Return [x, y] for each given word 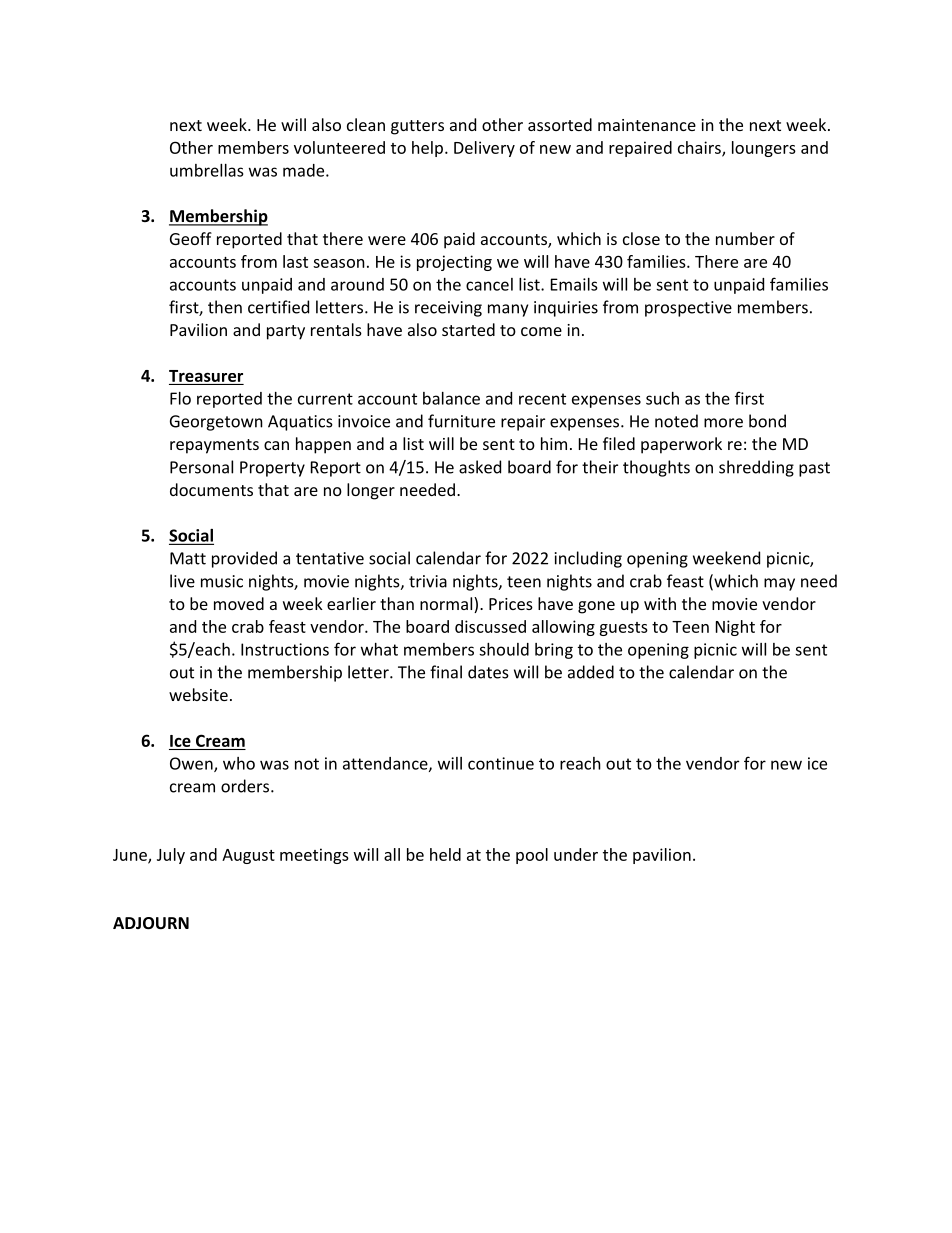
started [468, 329]
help [429, 149]
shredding [756, 468]
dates [488, 672]
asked [480, 467]
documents [211, 489]
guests [623, 629]
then [225, 307]
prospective [688, 309]
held [445, 854]
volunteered [339, 147]
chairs [700, 148]
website [198, 694]
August [248, 856]
